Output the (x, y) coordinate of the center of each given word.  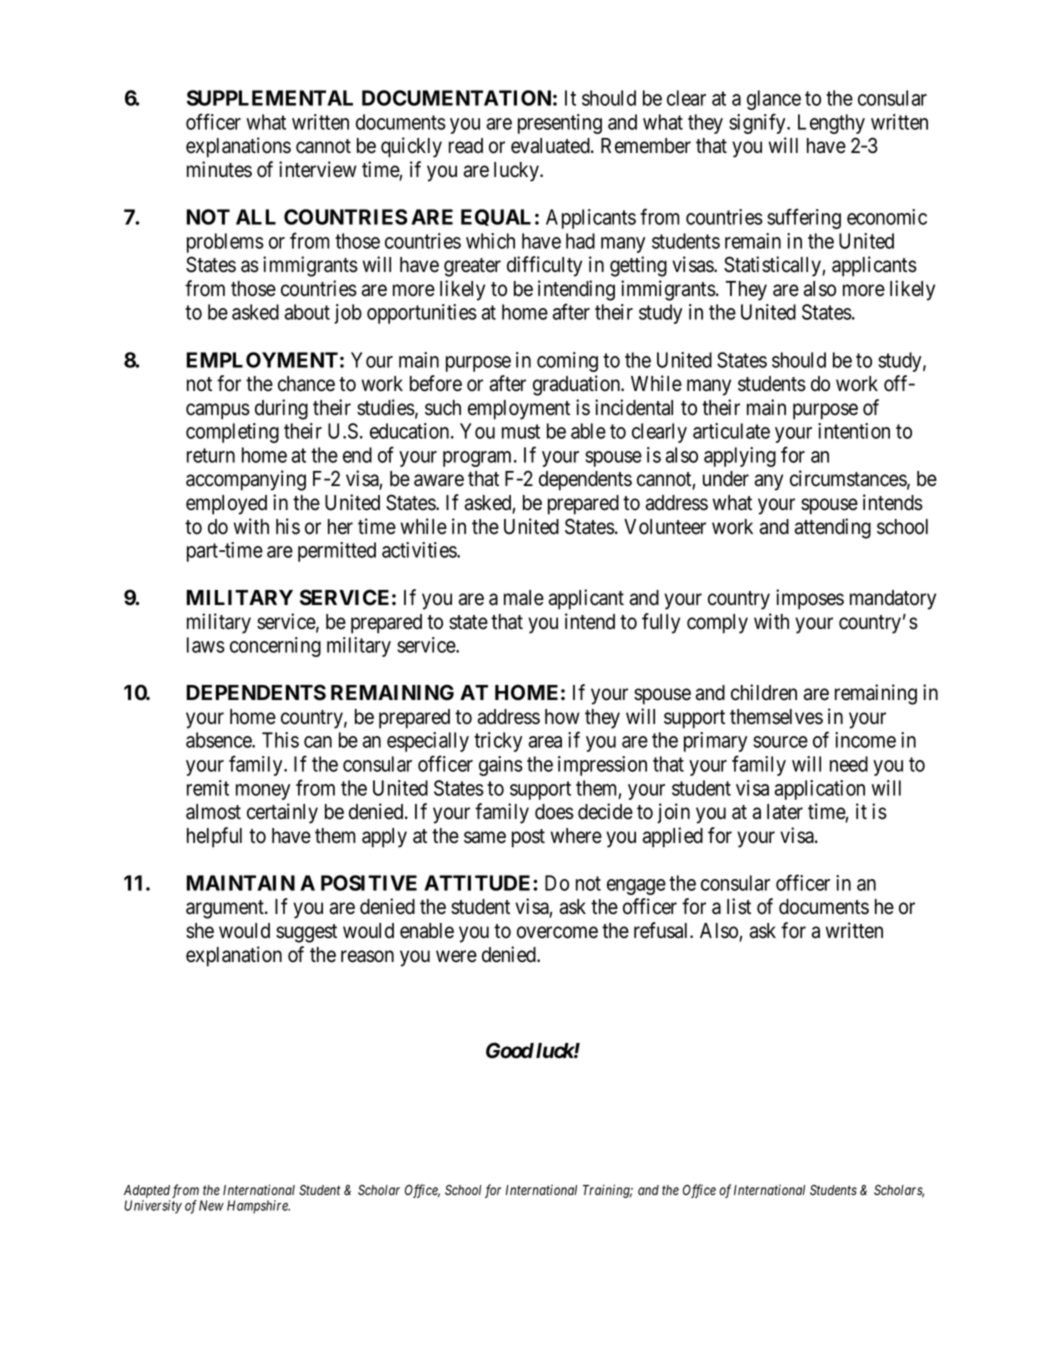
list (739, 906)
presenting (560, 124)
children (764, 692)
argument (226, 909)
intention (854, 431)
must (521, 431)
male (524, 598)
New (211, 1205)
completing (232, 433)
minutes (219, 169)
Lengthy (831, 124)
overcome (557, 932)
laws (206, 645)
